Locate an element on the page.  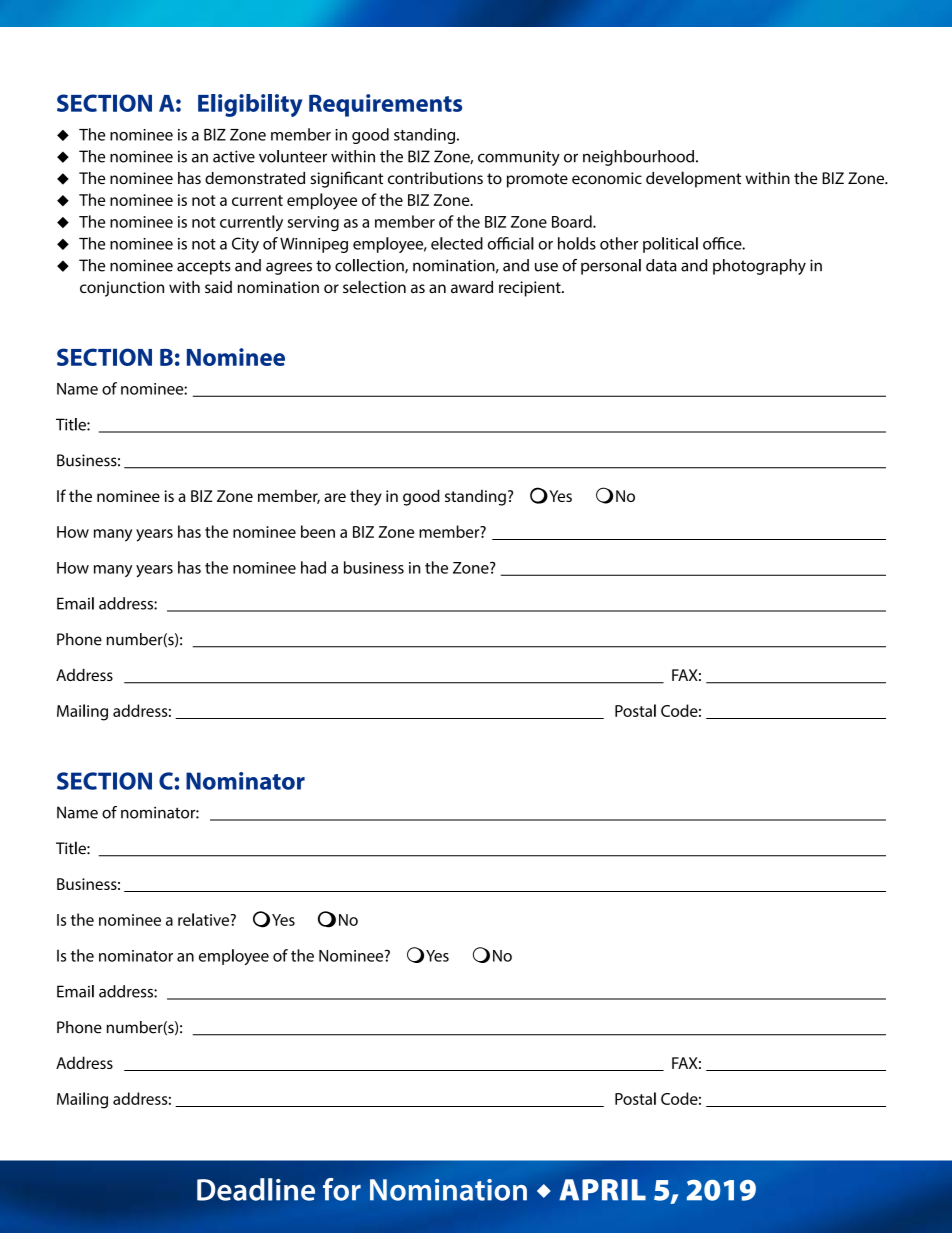
contributions is located at coordinates (435, 178).
